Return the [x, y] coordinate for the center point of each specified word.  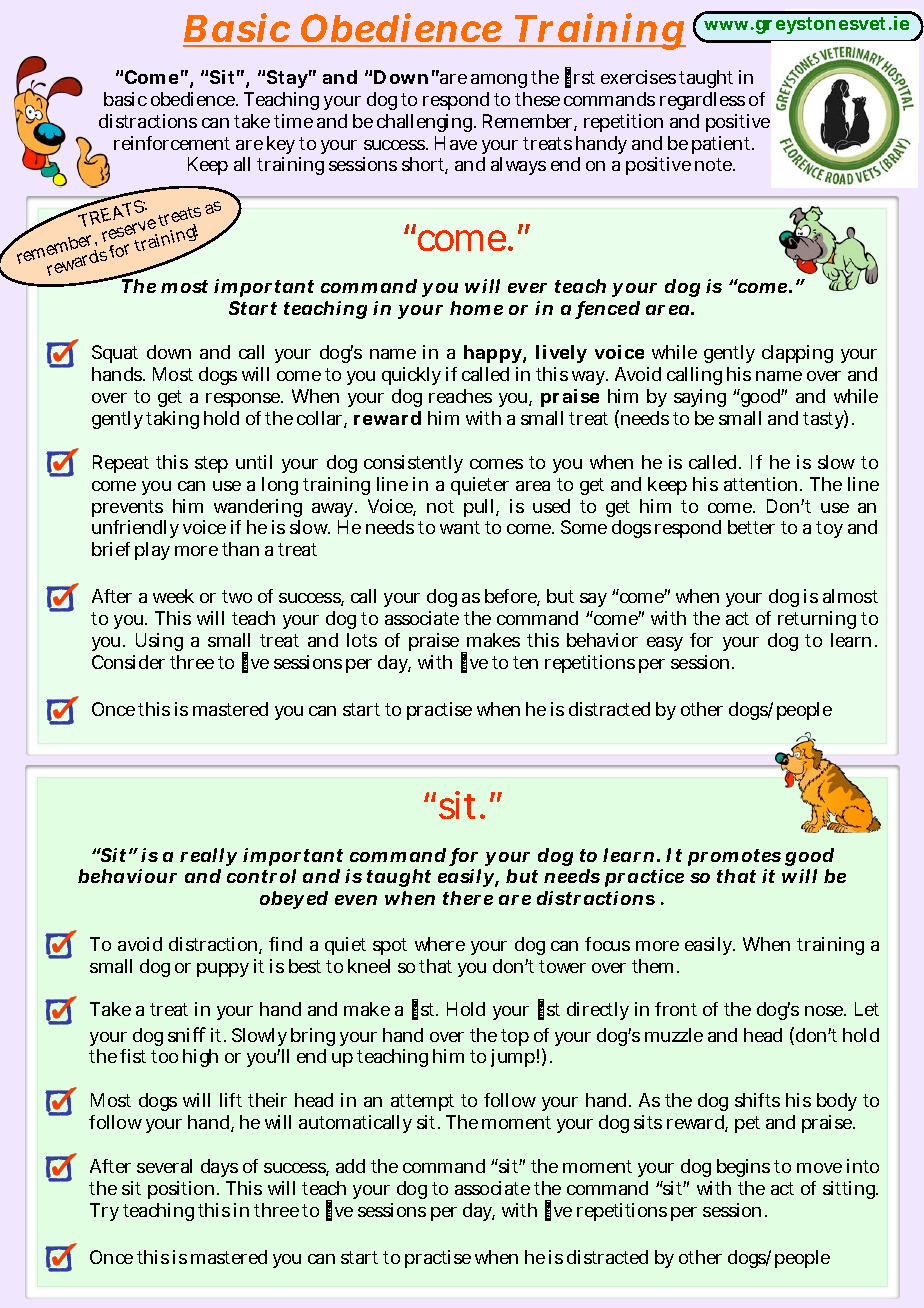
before [512, 597]
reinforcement [172, 143]
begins [743, 1168]
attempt [422, 1102]
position [181, 1190]
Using [159, 642]
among [499, 81]
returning [817, 620]
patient [723, 145]
